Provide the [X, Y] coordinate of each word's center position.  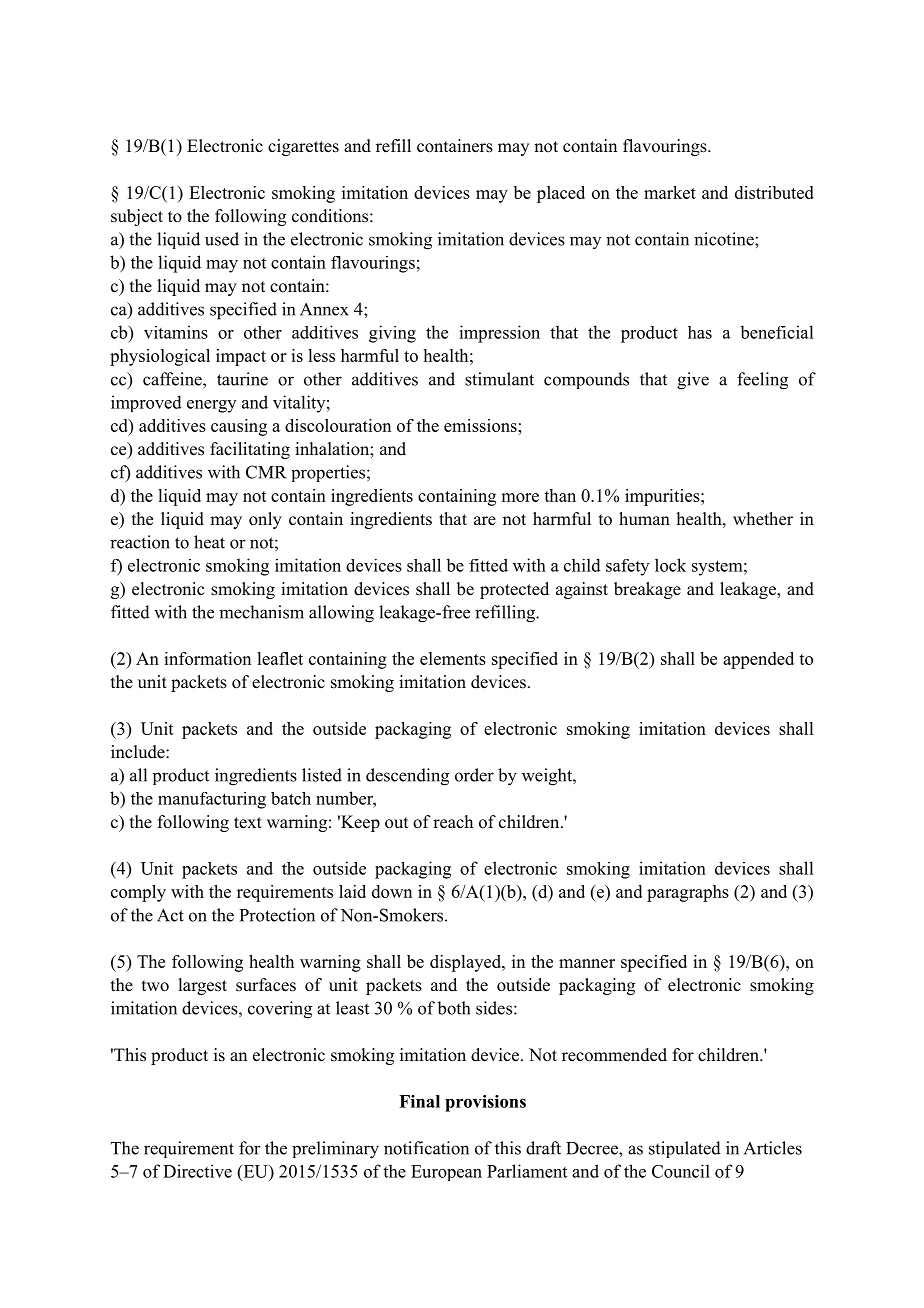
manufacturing [212, 800]
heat [209, 542]
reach [453, 822]
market [670, 192]
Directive [197, 1171]
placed [561, 194]
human [644, 518]
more [520, 497]
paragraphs [688, 893]
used [222, 239]
